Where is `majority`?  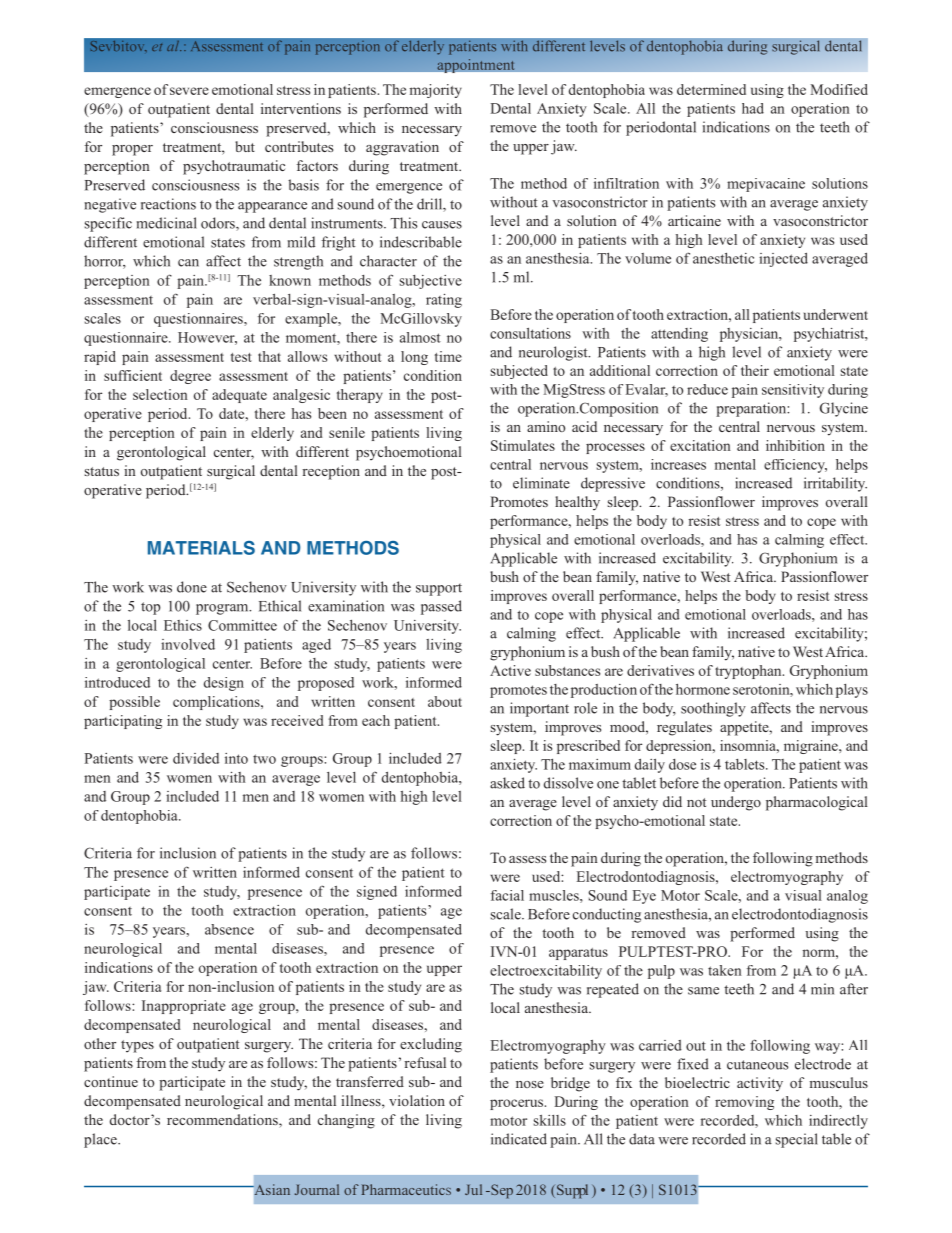
majority is located at coordinates (436, 91).
